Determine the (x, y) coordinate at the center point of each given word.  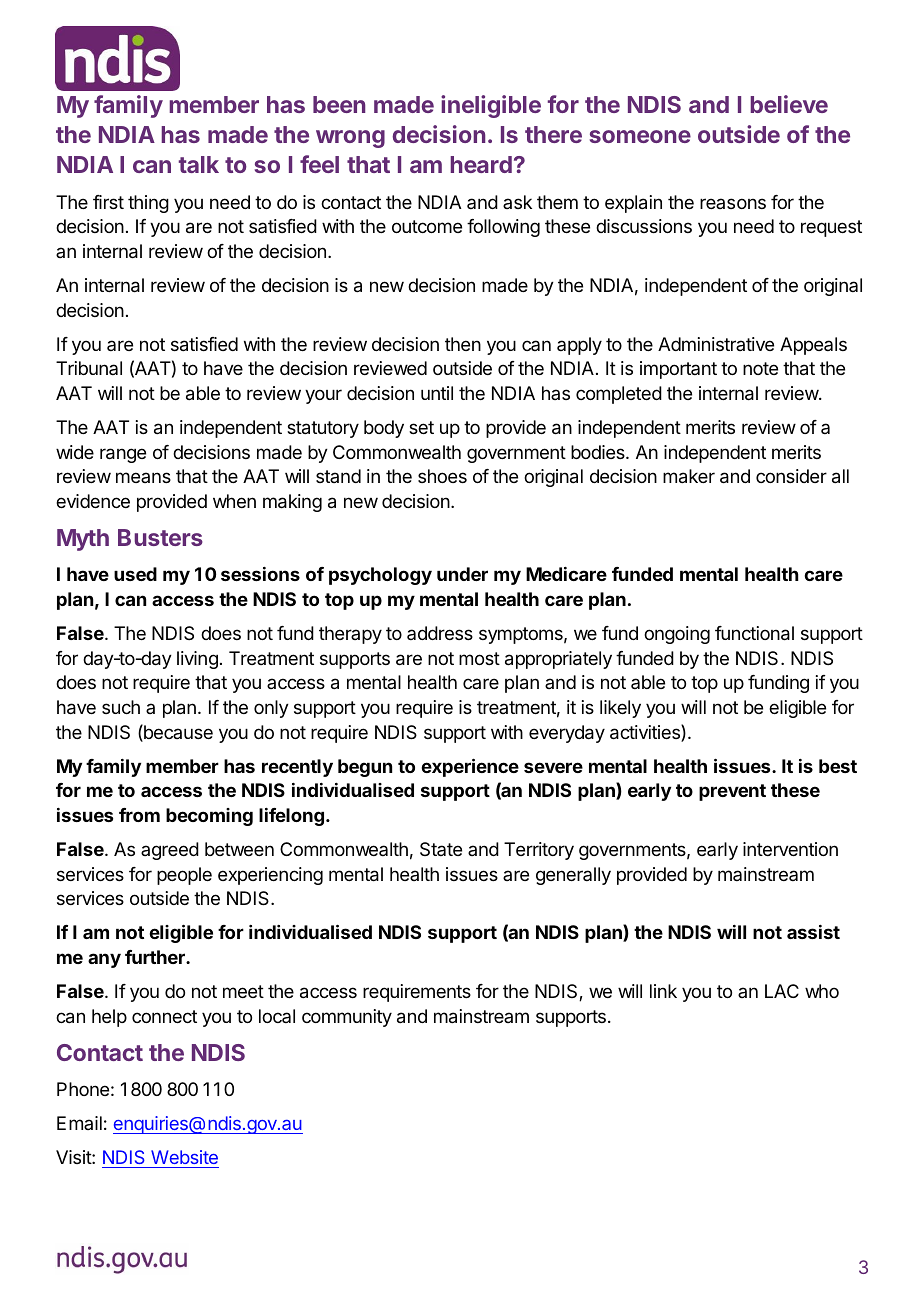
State (441, 849)
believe (789, 104)
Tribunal (89, 368)
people (184, 876)
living (197, 660)
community (347, 1018)
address (440, 633)
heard (481, 164)
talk (199, 164)
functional (754, 633)
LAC (782, 991)
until (437, 393)
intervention (790, 849)
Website (184, 1157)
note (760, 368)
